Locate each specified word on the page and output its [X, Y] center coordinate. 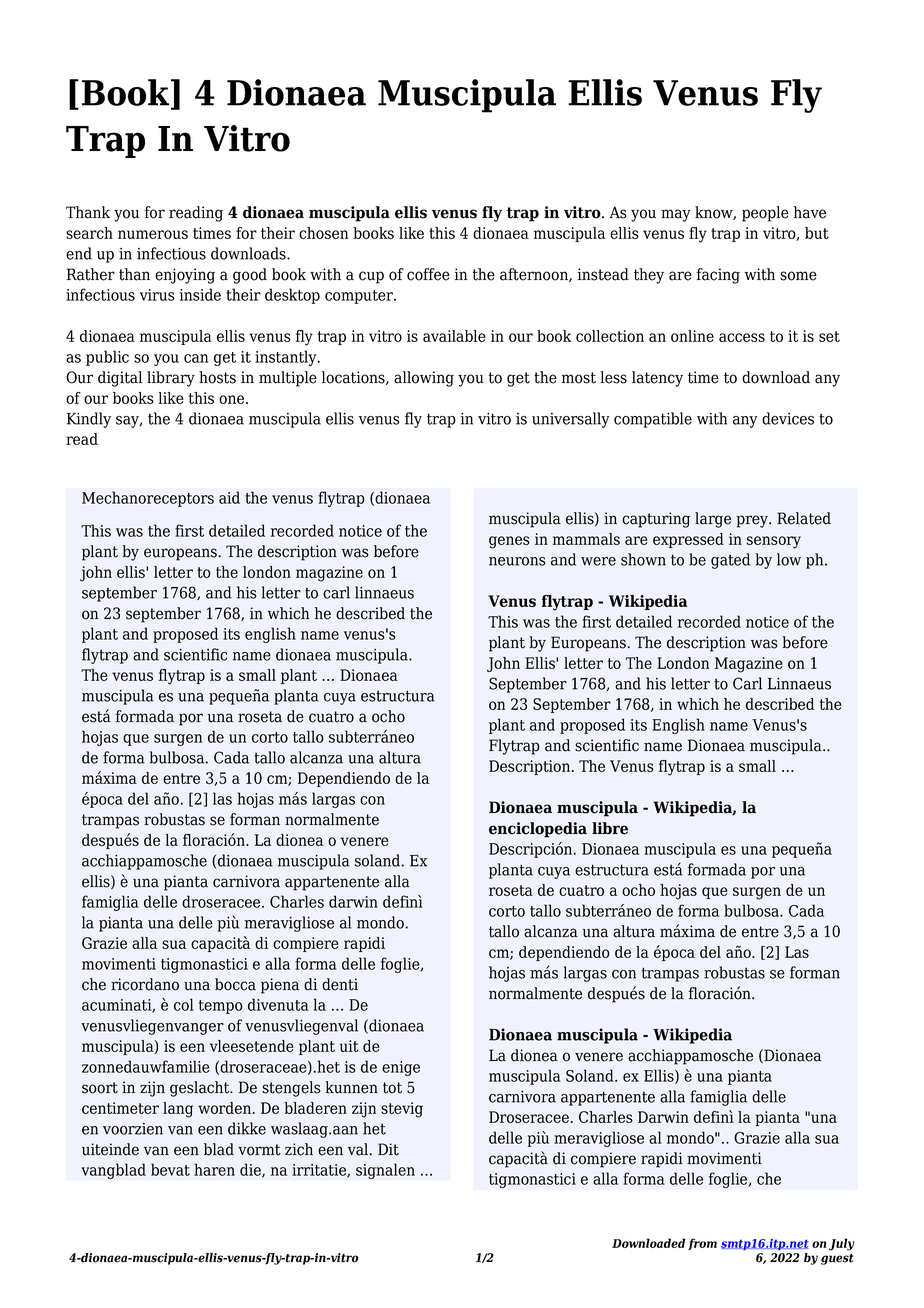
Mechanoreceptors [148, 499]
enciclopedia [538, 830]
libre [610, 828]
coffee [428, 274]
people [765, 214]
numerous [153, 234]
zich [299, 1149]
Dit [388, 1149]
